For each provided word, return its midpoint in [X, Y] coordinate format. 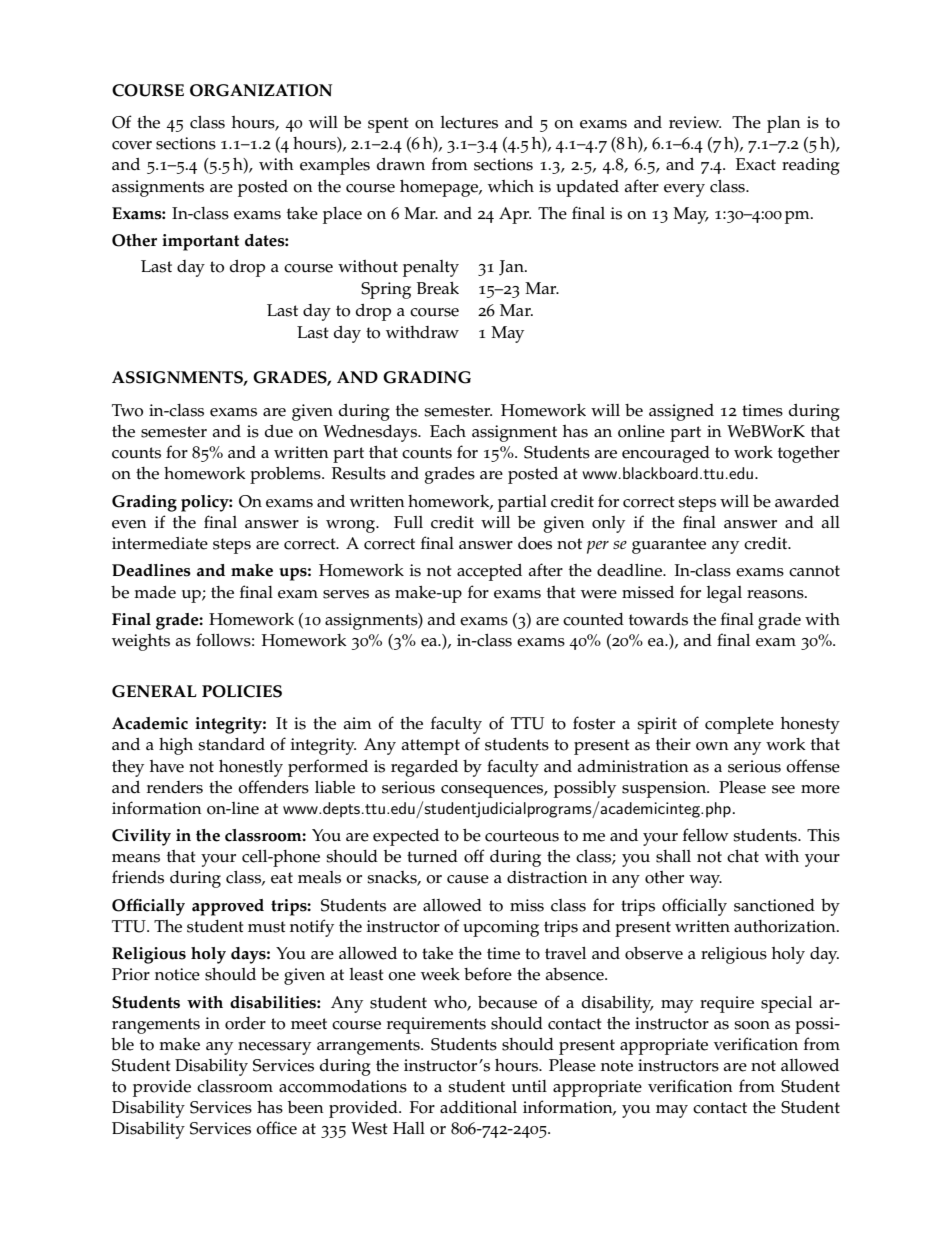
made [155, 592]
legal [724, 594]
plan [784, 124]
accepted [489, 572]
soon [752, 1025]
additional [478, 1107]
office [276, 1128]
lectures [469, 122]
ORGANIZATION [261, 90]
